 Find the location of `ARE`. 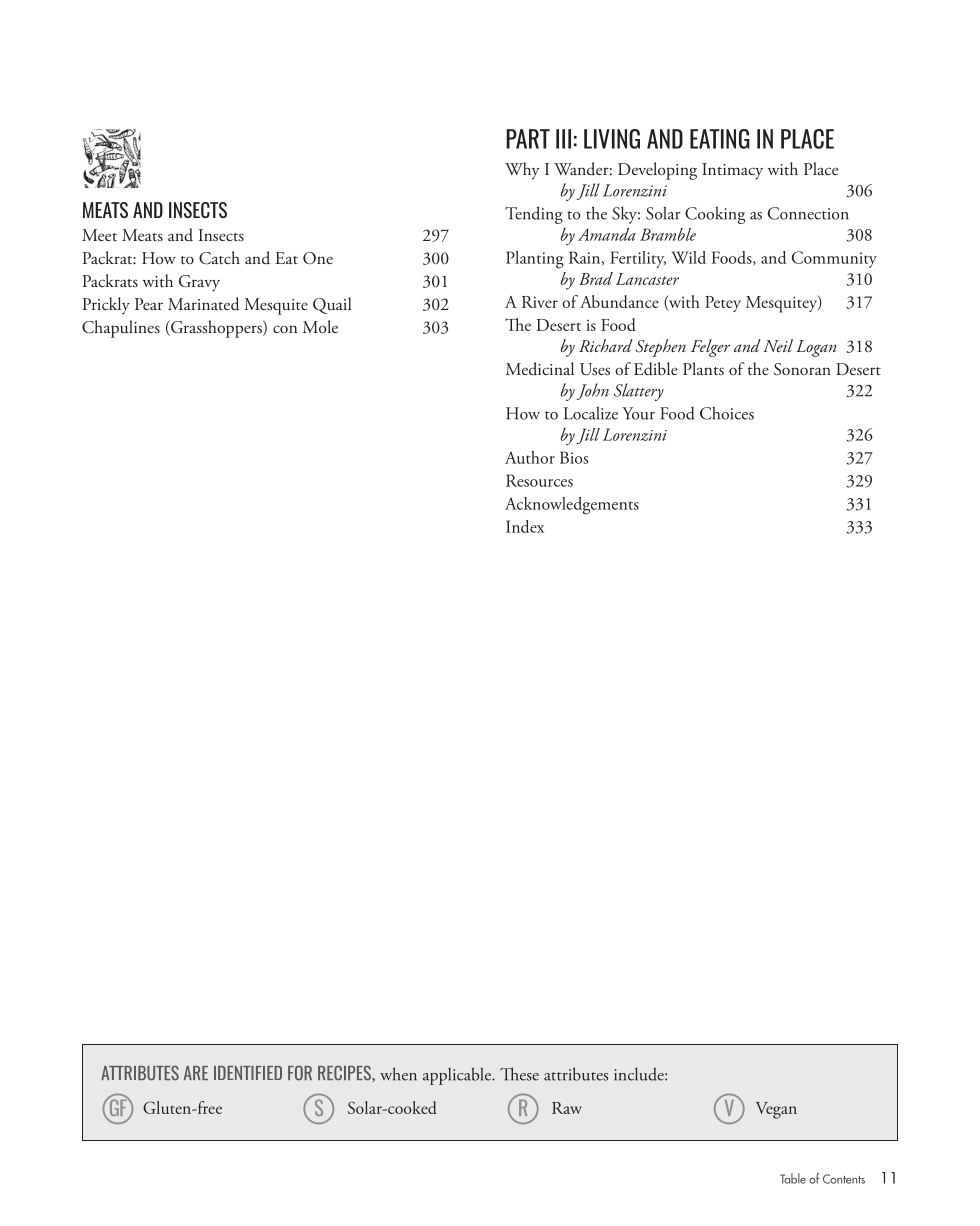

ARE is located at coordinates (196, 1073).
